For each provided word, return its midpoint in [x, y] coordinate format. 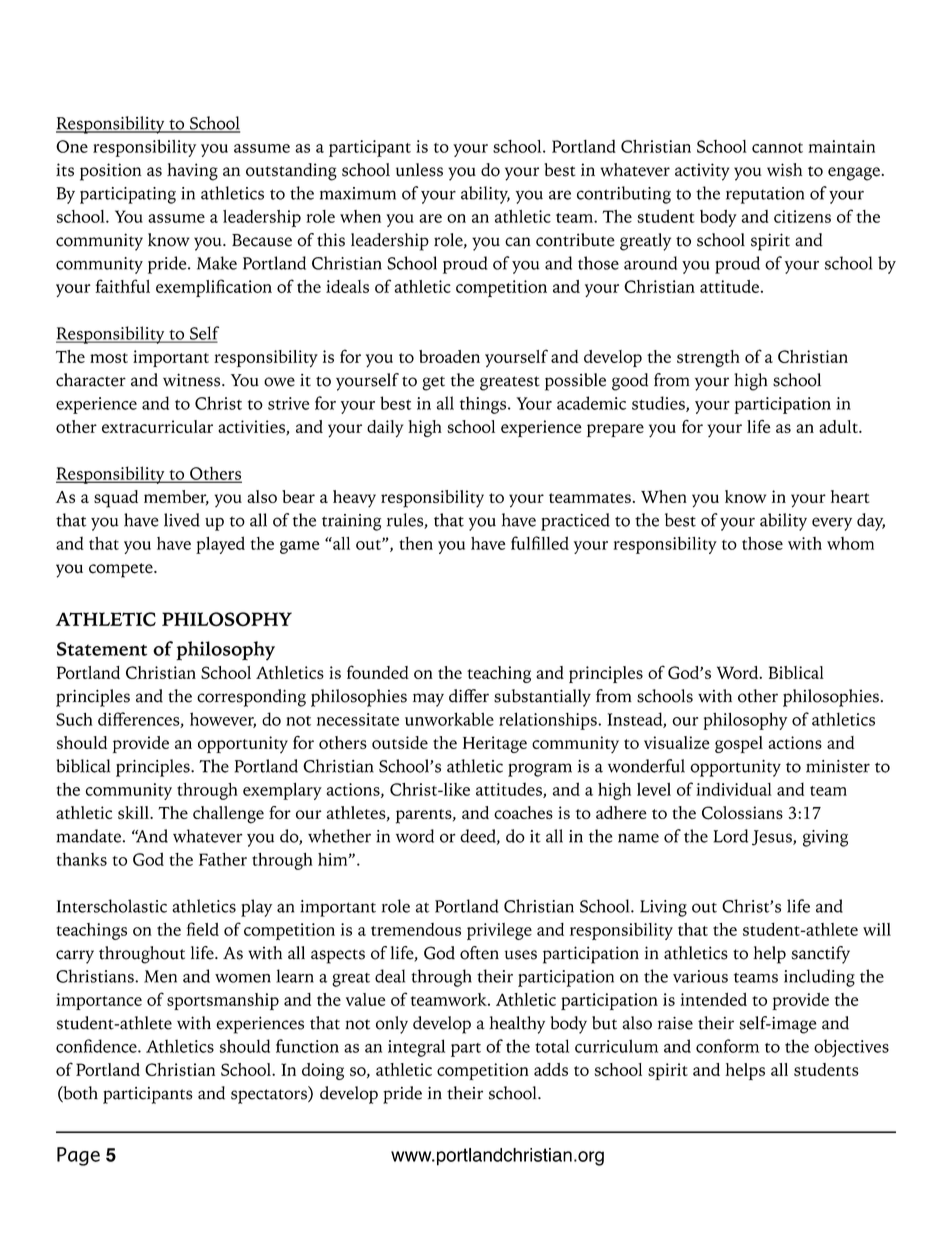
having [192, 172]
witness [193, 380]
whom [850, 543]
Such [74, 719]
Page [78, 1156]
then [416, 543]
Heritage [495, 744]
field [203, 929]
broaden [449, 356]
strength [708, 358]
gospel [739, 744]
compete [122, 570]
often [479, 953]
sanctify [821, 955]
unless [419, 170]
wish [784, 170]
